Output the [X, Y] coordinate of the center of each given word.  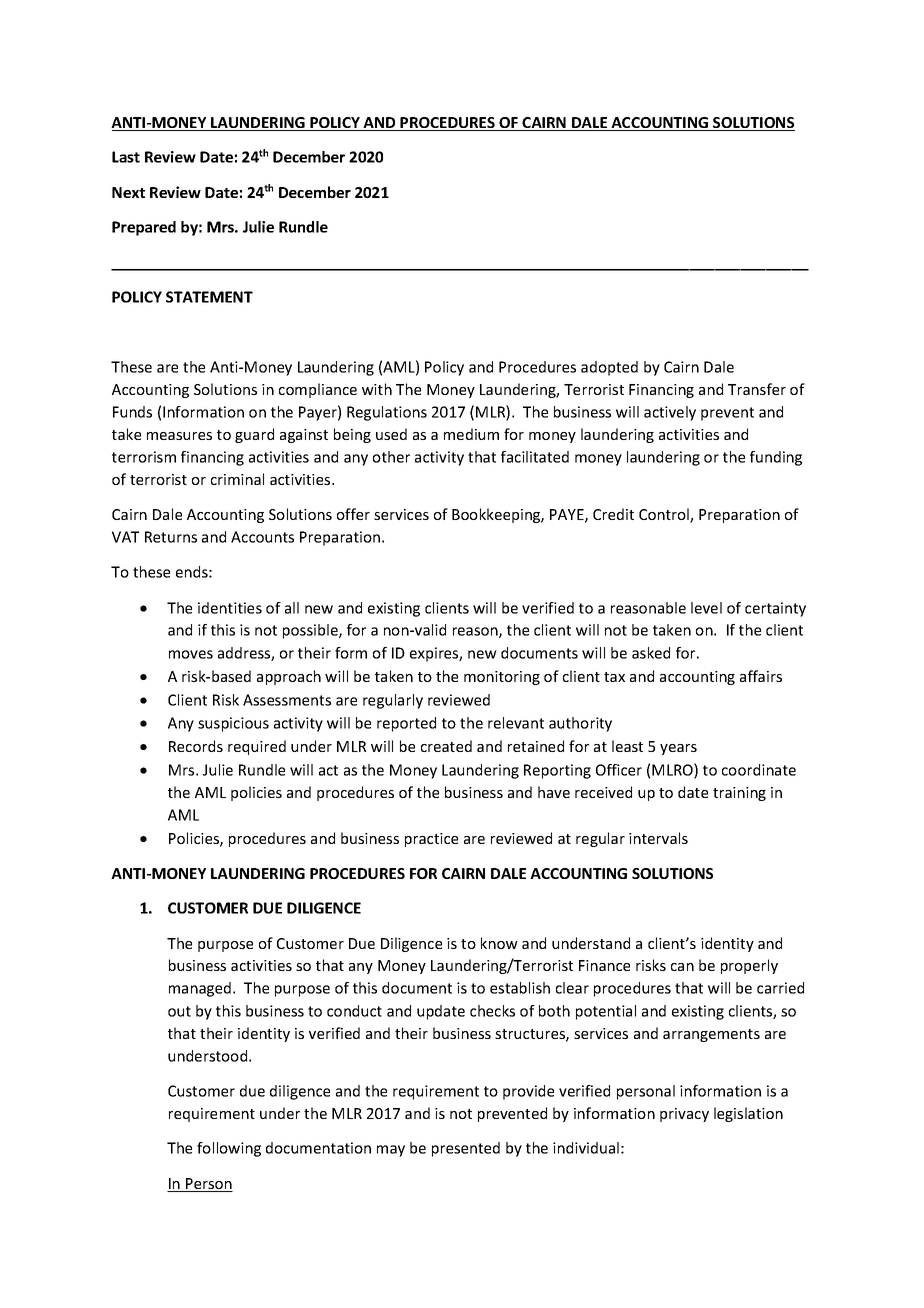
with [377, 389]
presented [466, 1149]
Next [128, 192]
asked [651, 653]
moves [191, 654]
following [229, 1149]
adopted [609, 368]
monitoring [502, 678]
